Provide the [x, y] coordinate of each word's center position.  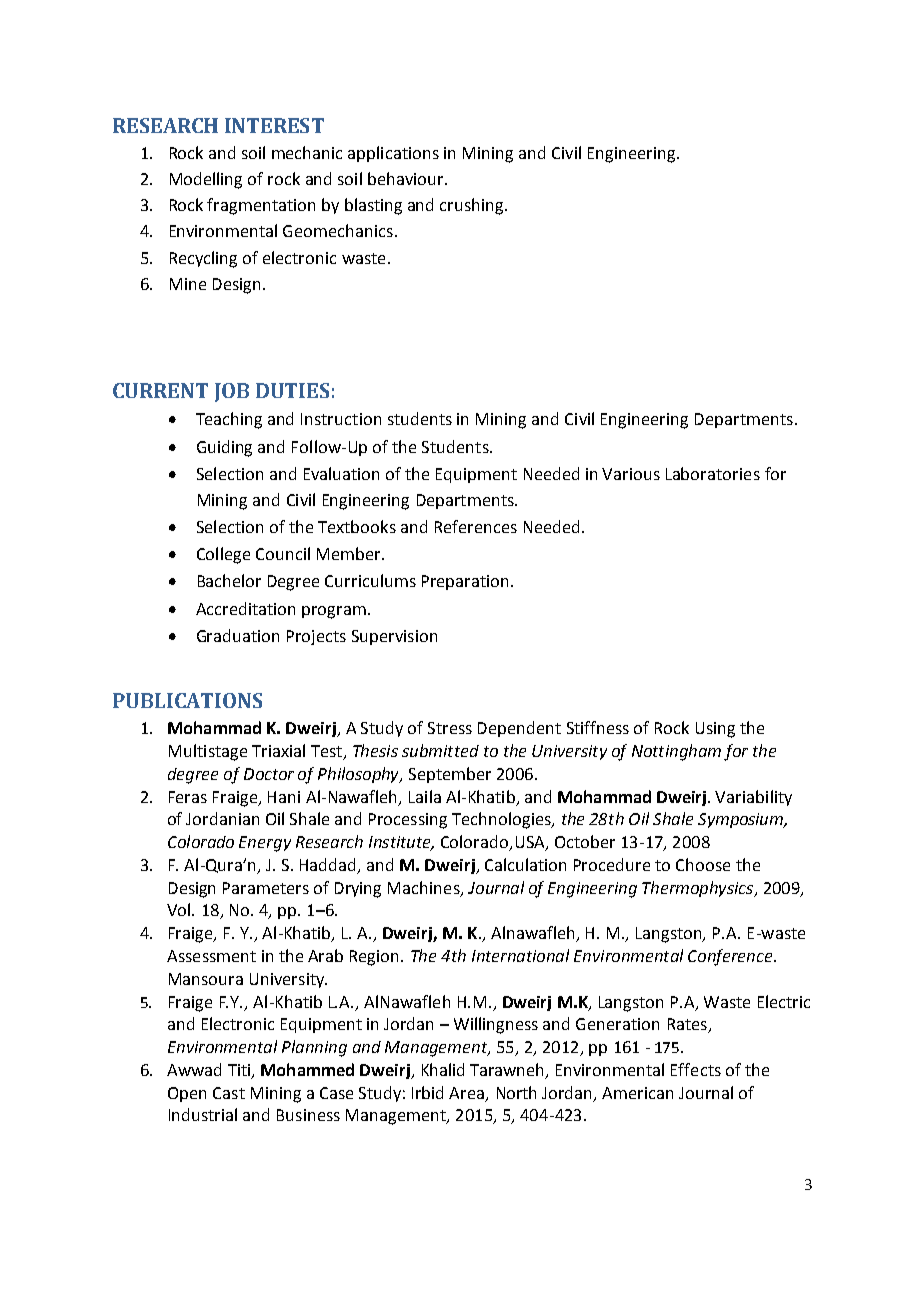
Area [468, 1094]
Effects [696, 1069]
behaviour [407, 178]
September [450, 775]
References [476, 526]
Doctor [269, 774]
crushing [473, 206]
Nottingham [676, 752]
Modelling [206, 180]
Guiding [224, 448]
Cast [229, 1093]
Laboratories [713, 473]
